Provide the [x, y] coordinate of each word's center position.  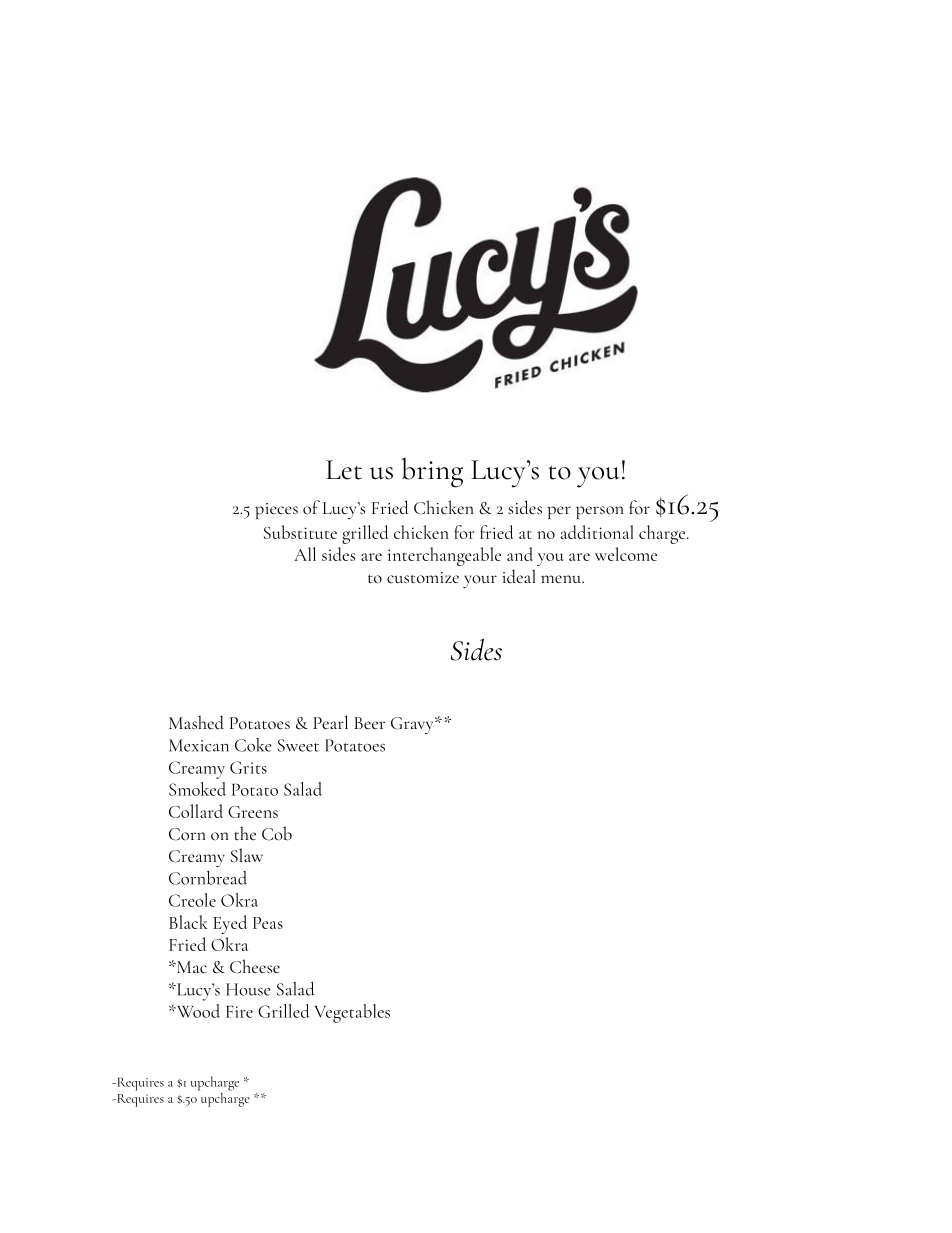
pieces [276, 511]
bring [432, 473]
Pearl [330, 722]
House [248, 989]
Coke [253, 745]
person [599, 512]
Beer [369, 723]
